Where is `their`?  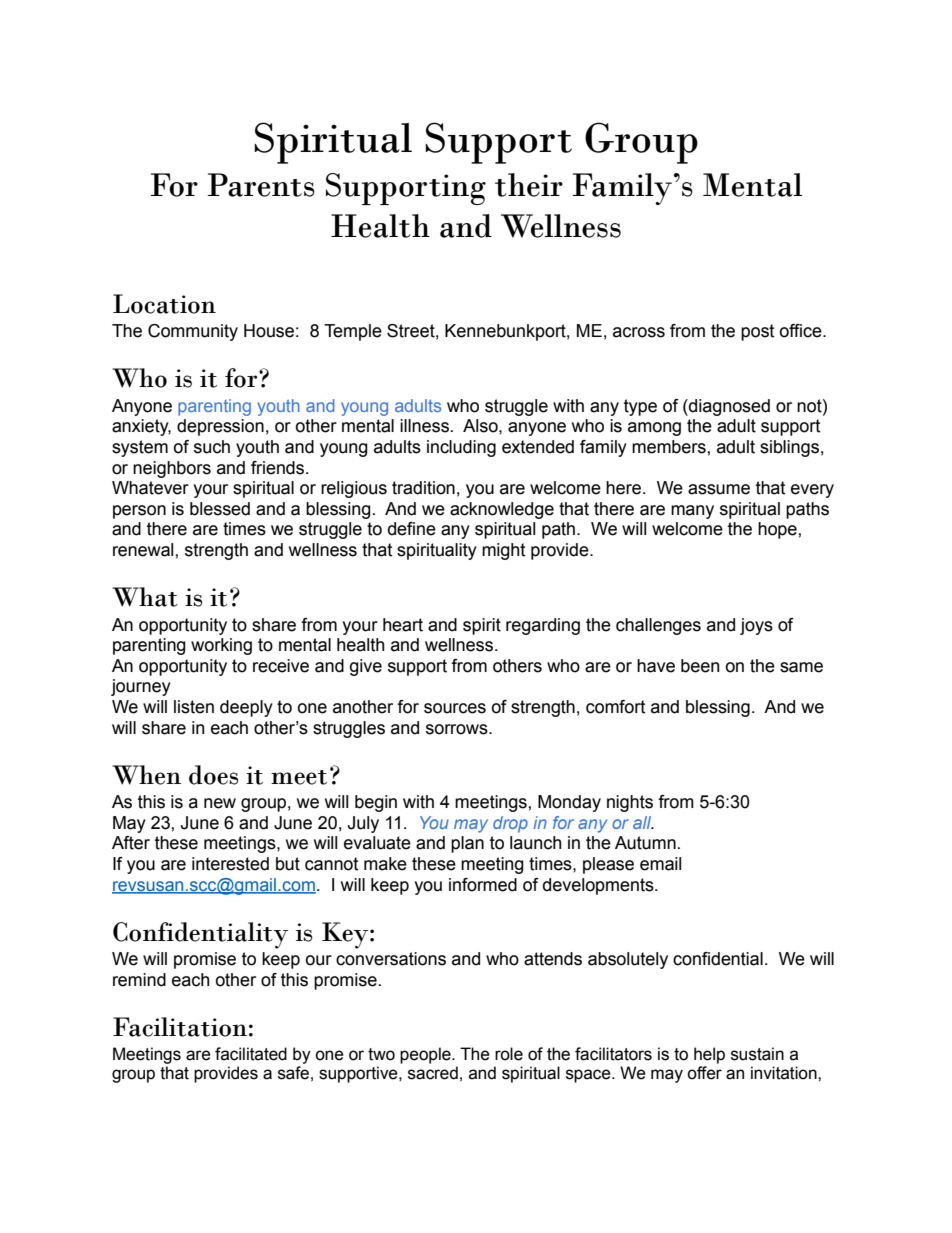 their is located at coordinates (529, 185).
